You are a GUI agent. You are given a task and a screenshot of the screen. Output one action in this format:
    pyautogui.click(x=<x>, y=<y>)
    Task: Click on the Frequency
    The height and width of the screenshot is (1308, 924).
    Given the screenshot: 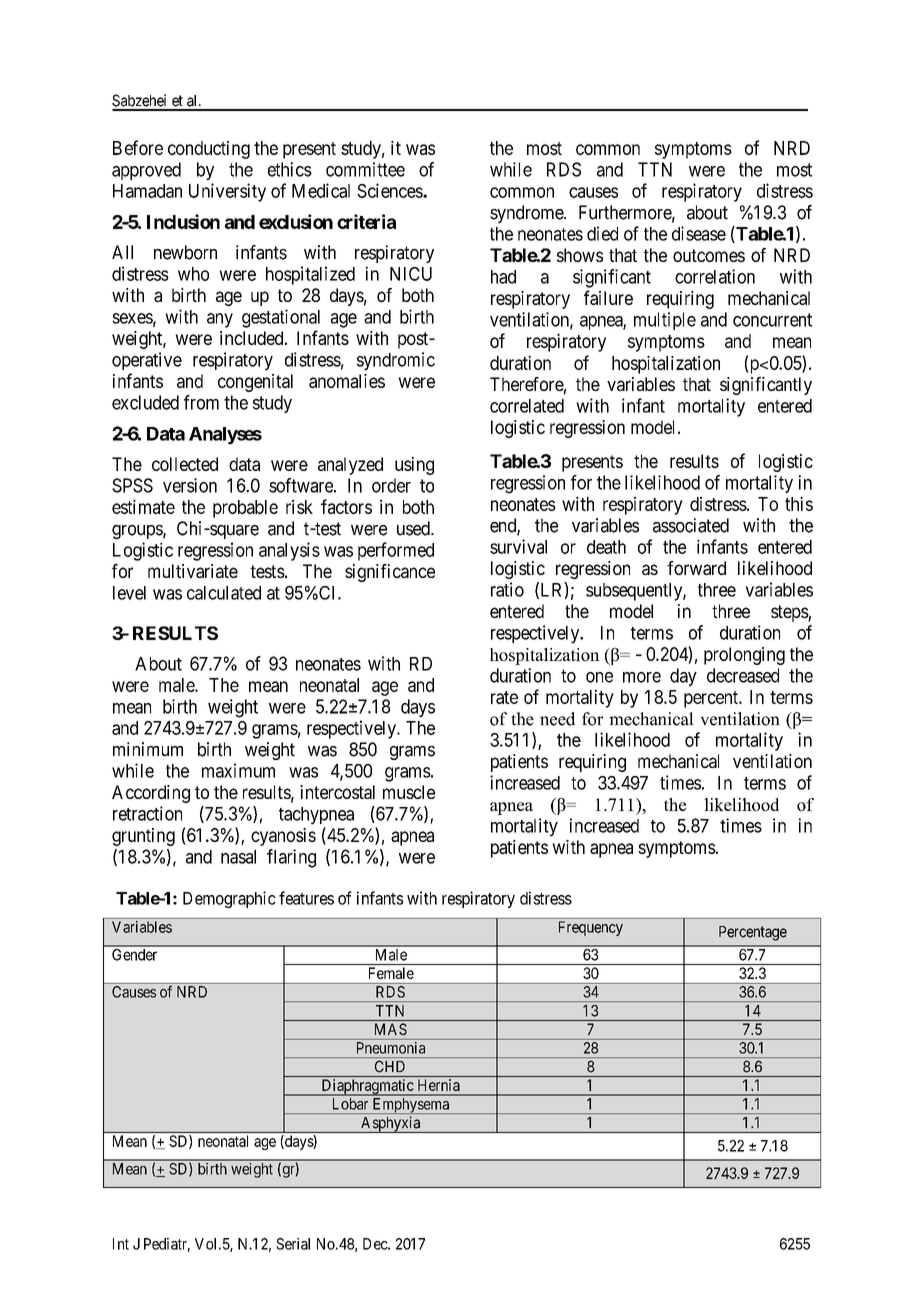 What is the action you would take?
    pyautogui.click(x=591, y=928)
